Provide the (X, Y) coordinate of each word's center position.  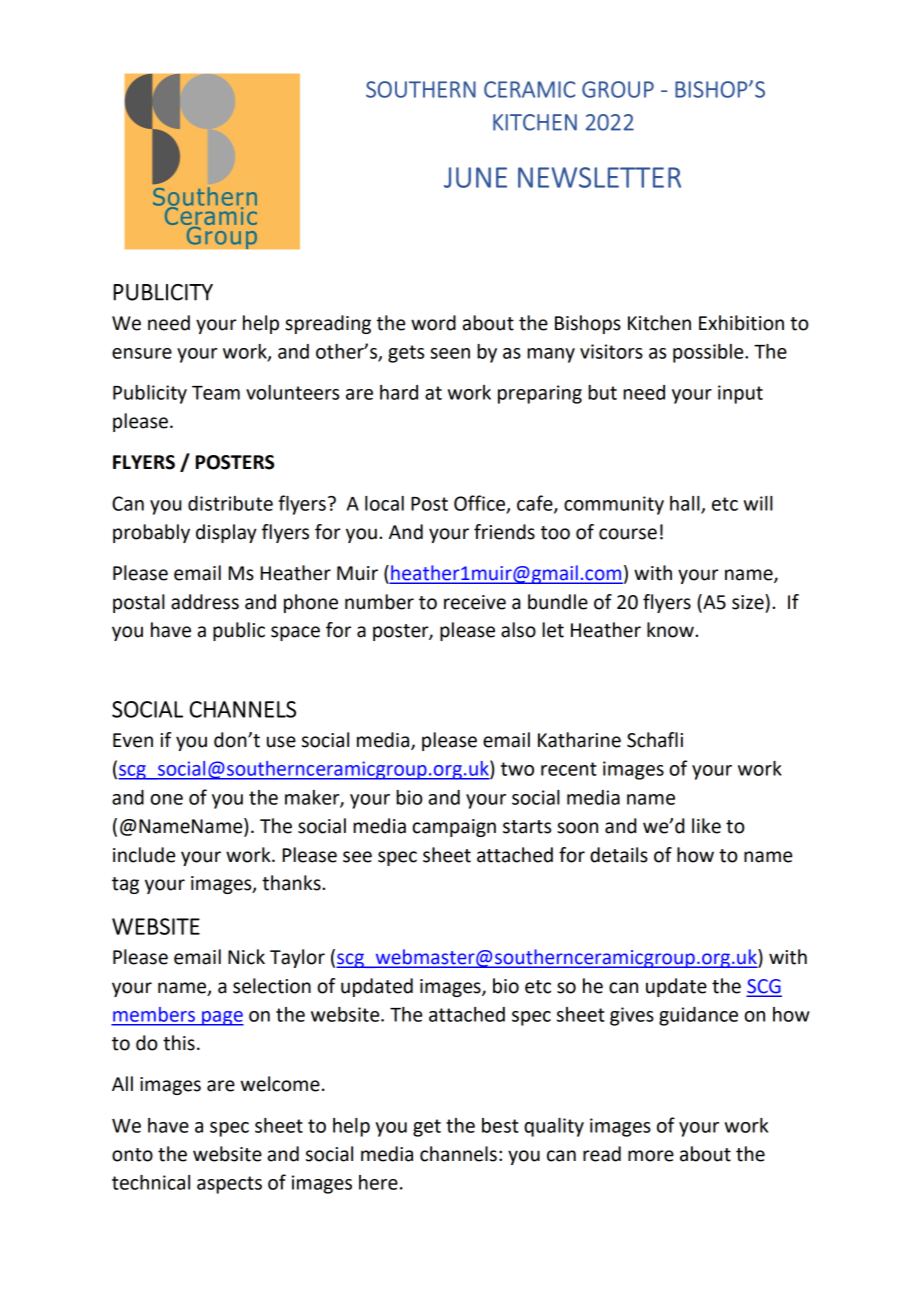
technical (151, 1182)
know (671, 630)
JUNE (475, 177)
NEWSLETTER (599, 177)
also (518, 630)
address (205, 602)
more (651, 1156)
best (500, 1125)
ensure (142, 353)
